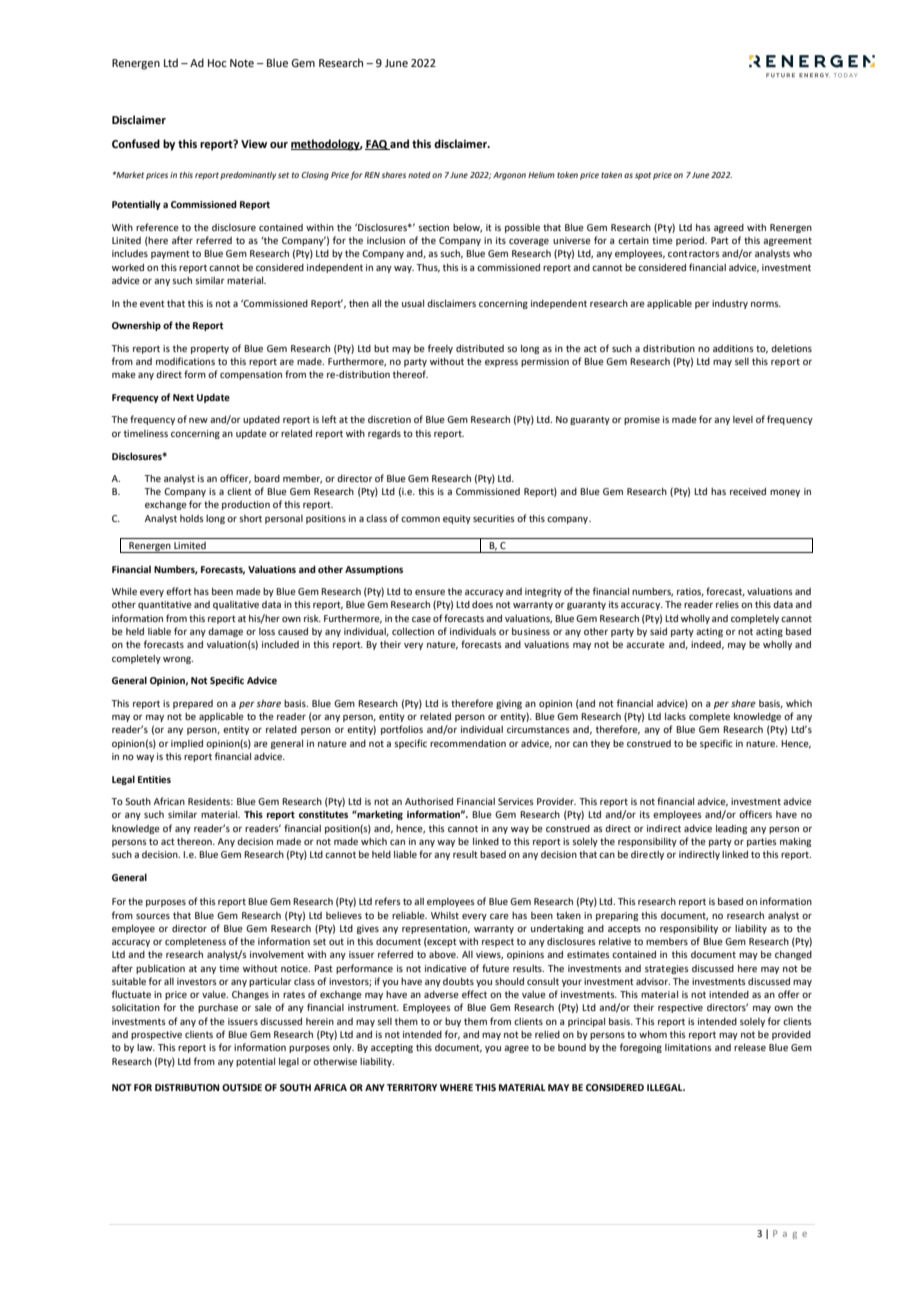  Describe the element at coordinates (643, 176) in the screenshot. I see `spot` at that location.
